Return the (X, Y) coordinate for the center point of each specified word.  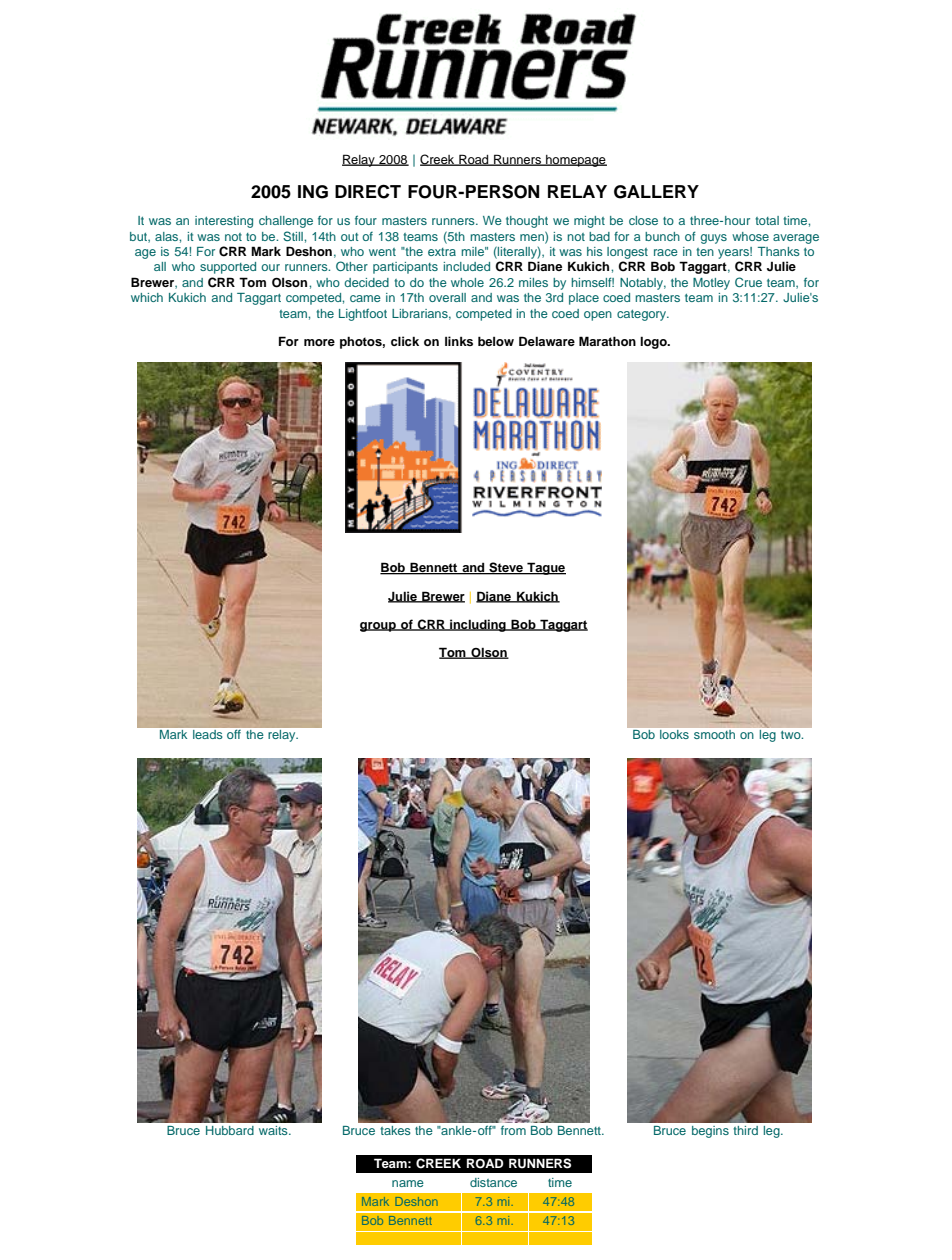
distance (493, 1182)
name (408, 1183)
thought (527, 222)
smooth (714, 734)
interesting (224, 222)
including (478, 625)
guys (714, 239)
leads (209, 733)
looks (674, 734)
